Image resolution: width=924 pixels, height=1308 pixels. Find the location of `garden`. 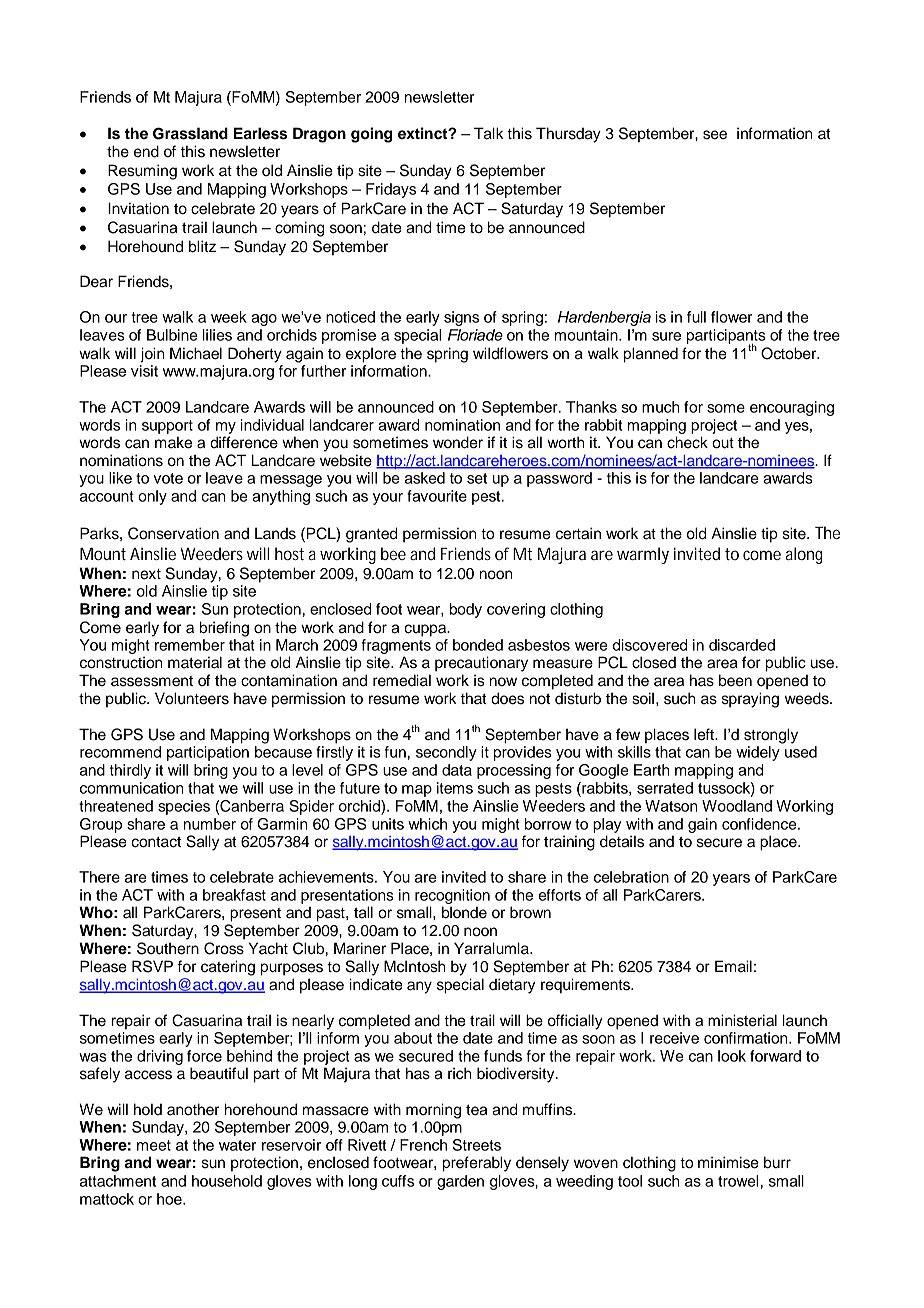

garden is located at coordinates (460, 1182).
